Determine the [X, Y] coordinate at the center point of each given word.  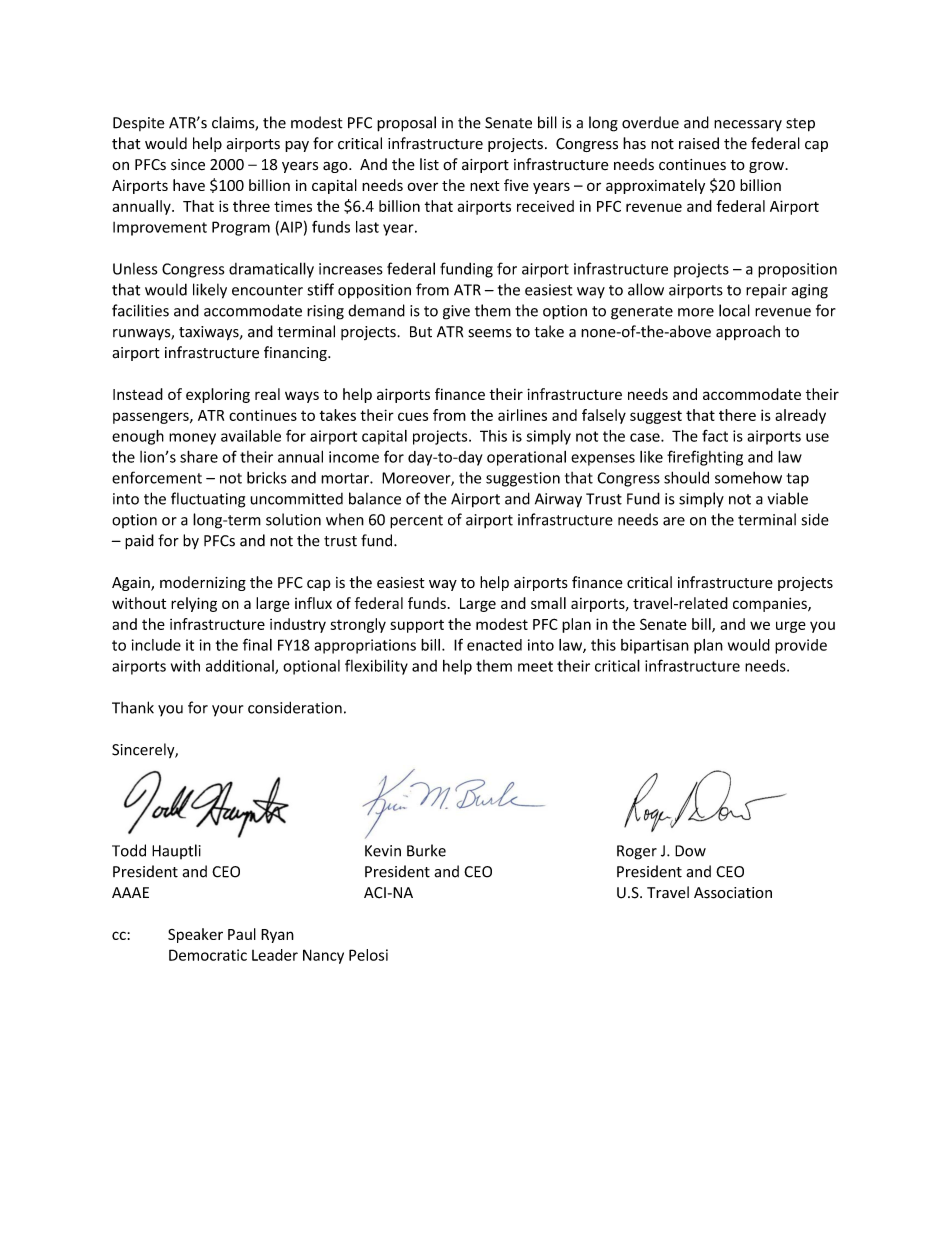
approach [748, 332]
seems [490, 333]
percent [416, 522]
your [227, 711]
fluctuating [208, 500]
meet [535, 666]
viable [787, 498]
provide [801, 646]
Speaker [195, 935]
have [189, 185]
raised [699, 143]
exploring [218, 395]
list [429, 164]
